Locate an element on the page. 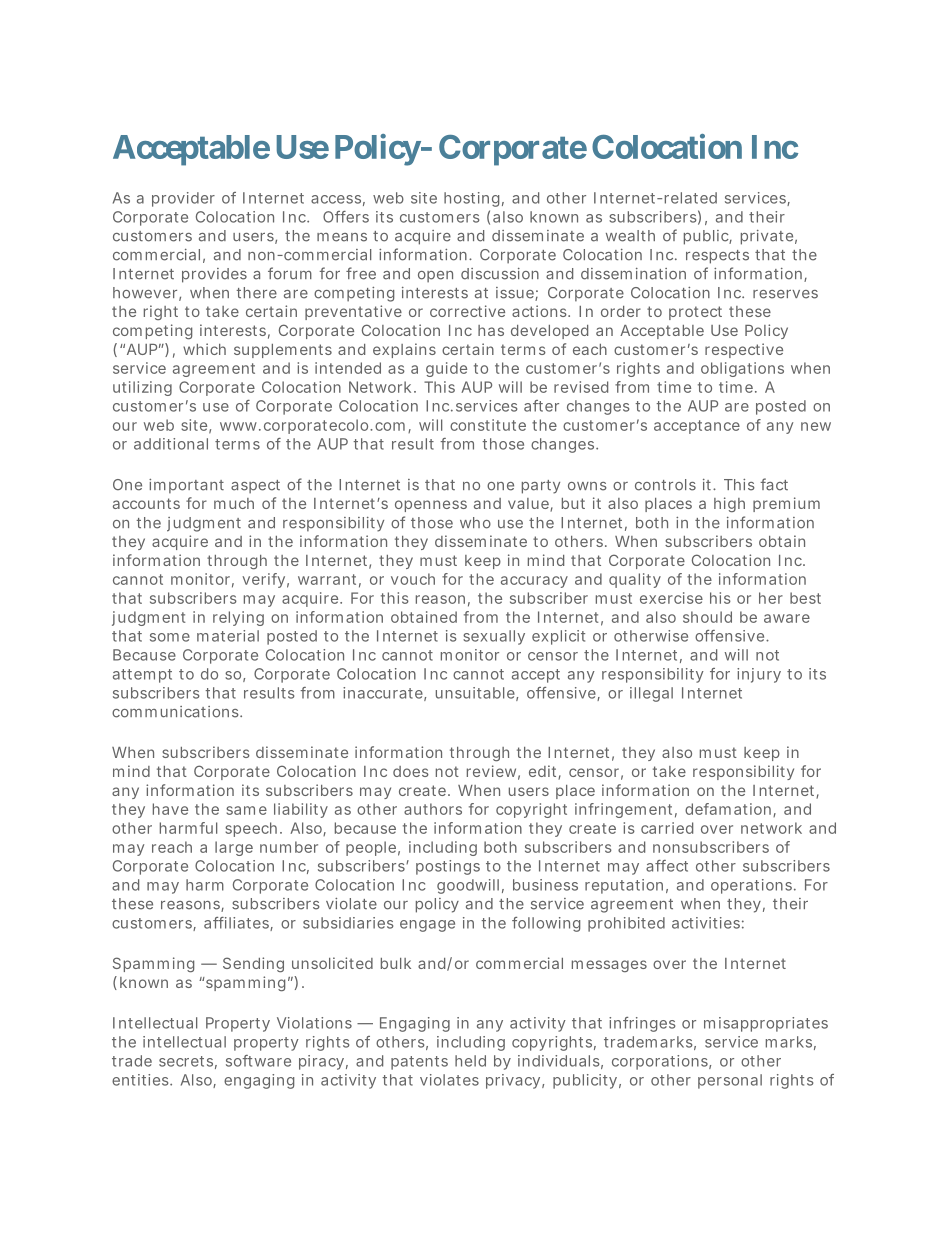 This document has width=952, height=1233. large is located at coordinates (234, 848).
